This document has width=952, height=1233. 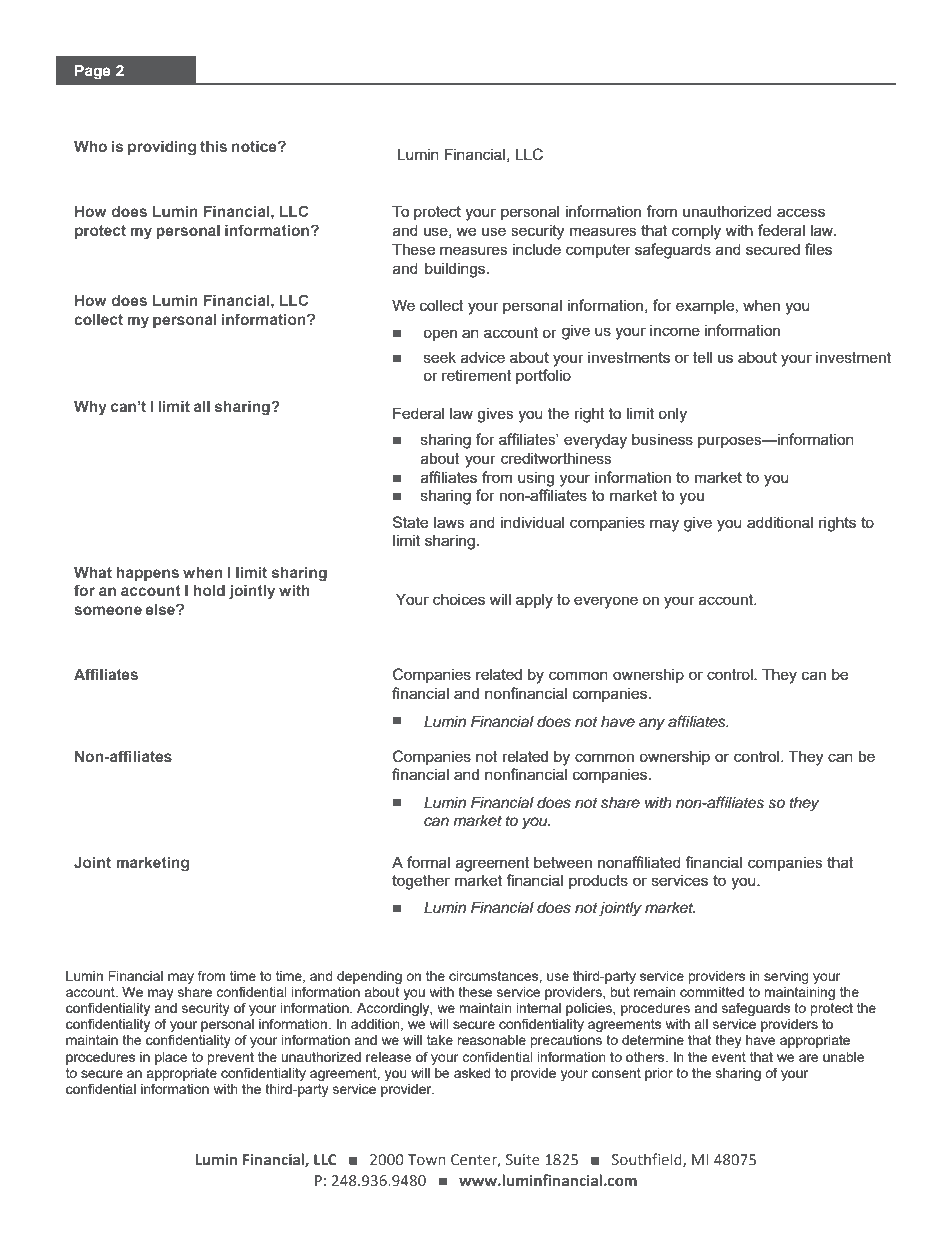 What do you see at coordinates (537, 249) in the document?
I see `include` at bounding box center [537, 249].
